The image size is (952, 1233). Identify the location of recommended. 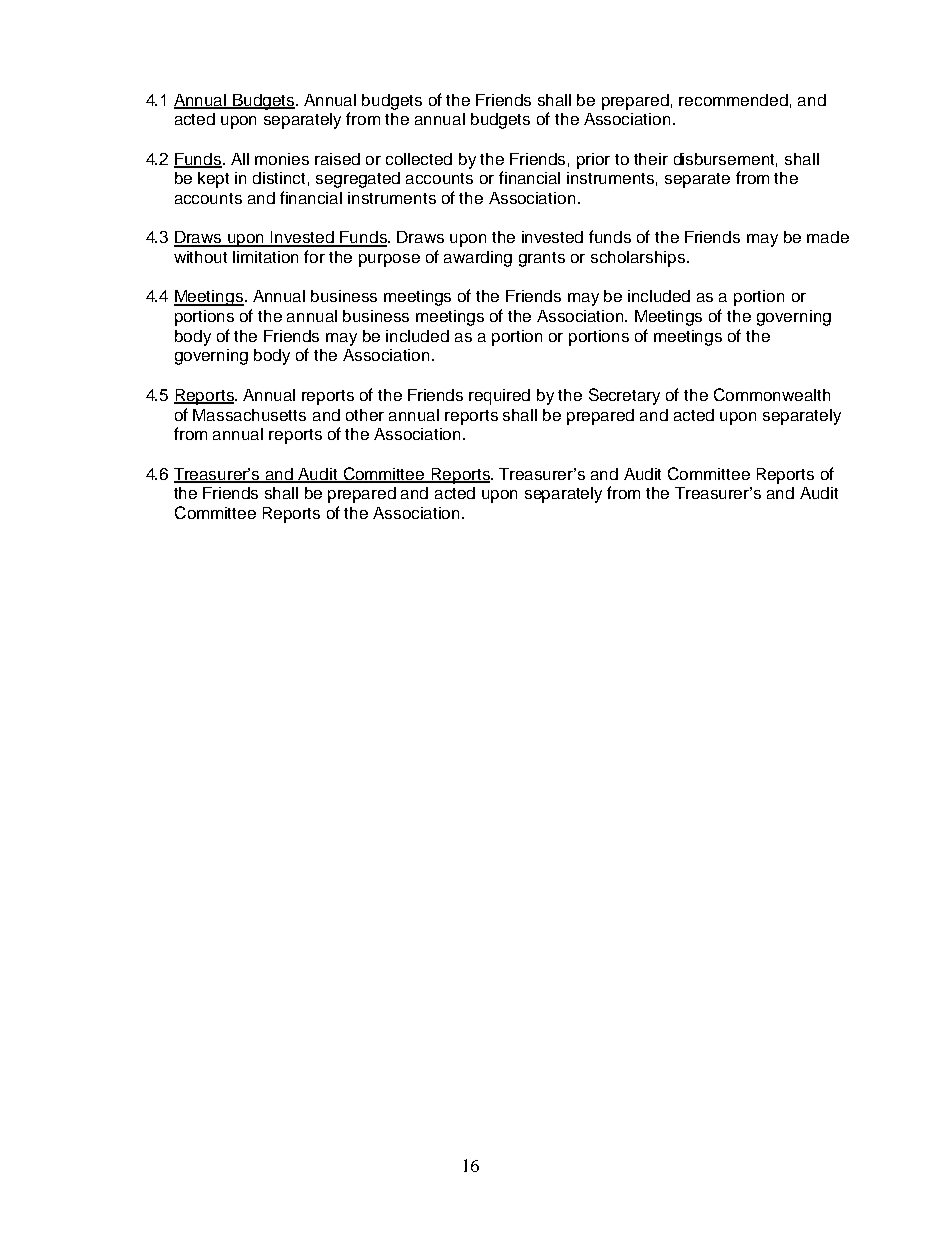
(733, 100).
